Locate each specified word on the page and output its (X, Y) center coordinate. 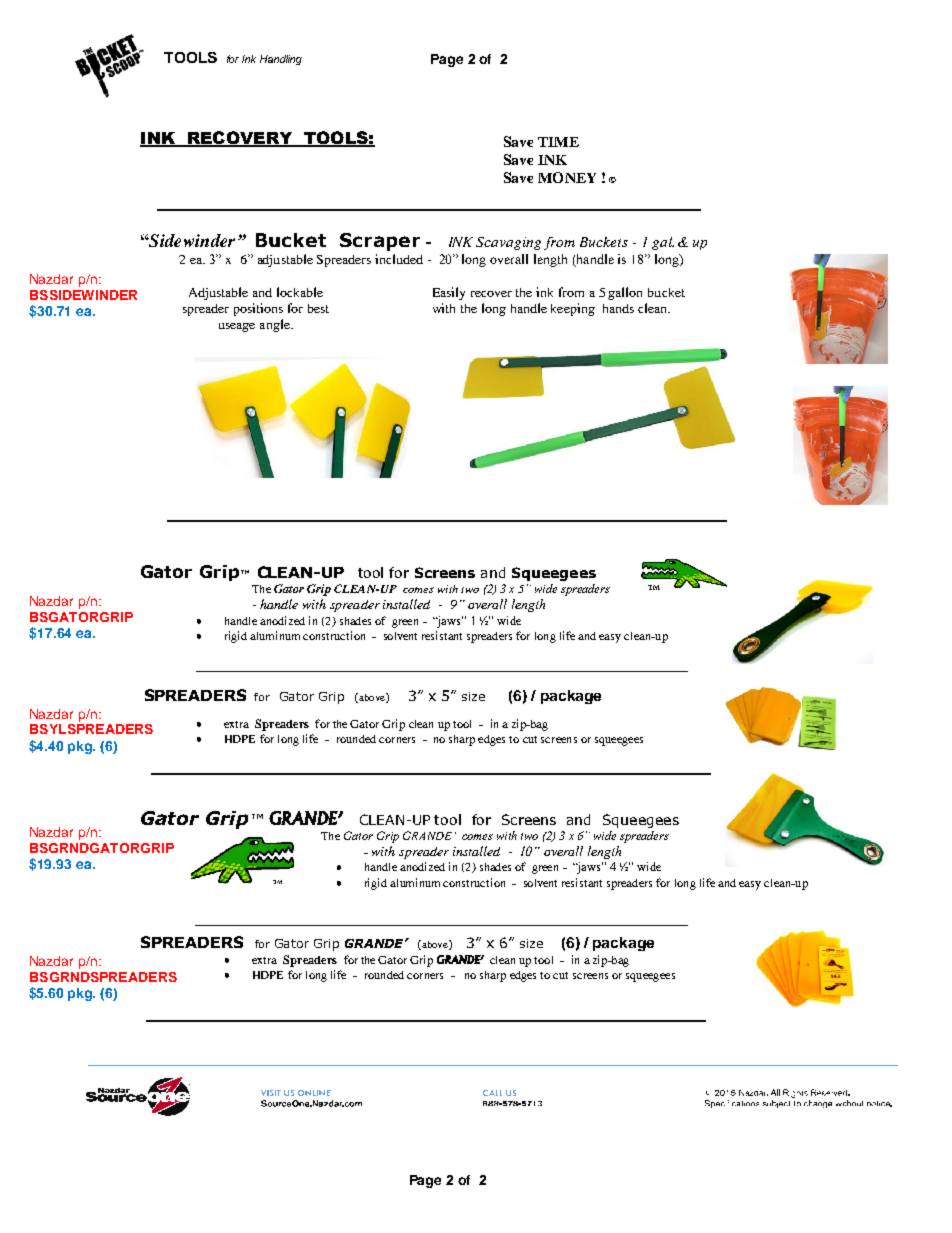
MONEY (567, 177)
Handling (281, 60)
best (318, 308)
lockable (300, 292)
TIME (558, 142)
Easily (449, 293)
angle (276, 325)
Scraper (380, 242)
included (399, 259)
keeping (573, 309)
